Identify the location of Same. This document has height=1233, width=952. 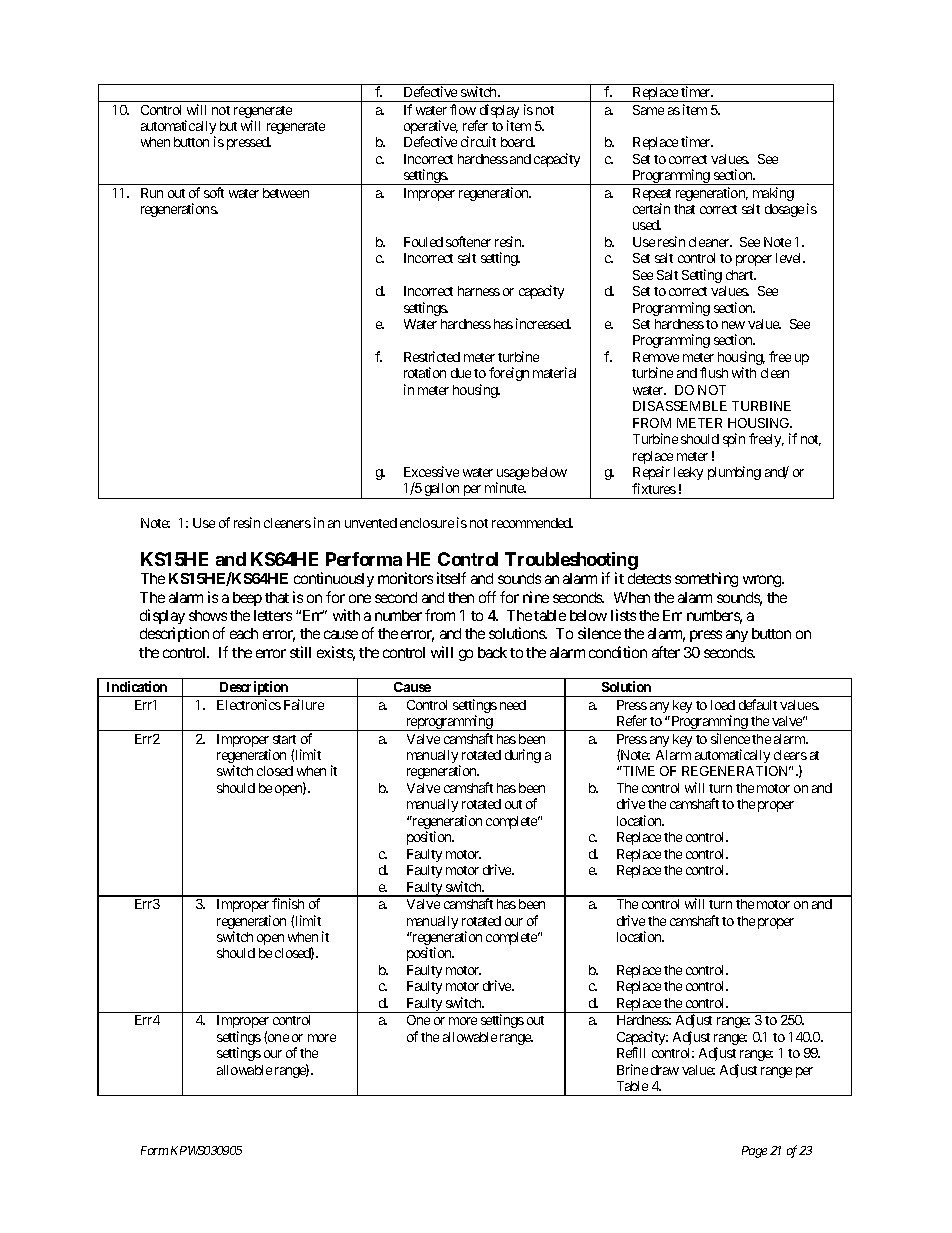
(648, 110).
